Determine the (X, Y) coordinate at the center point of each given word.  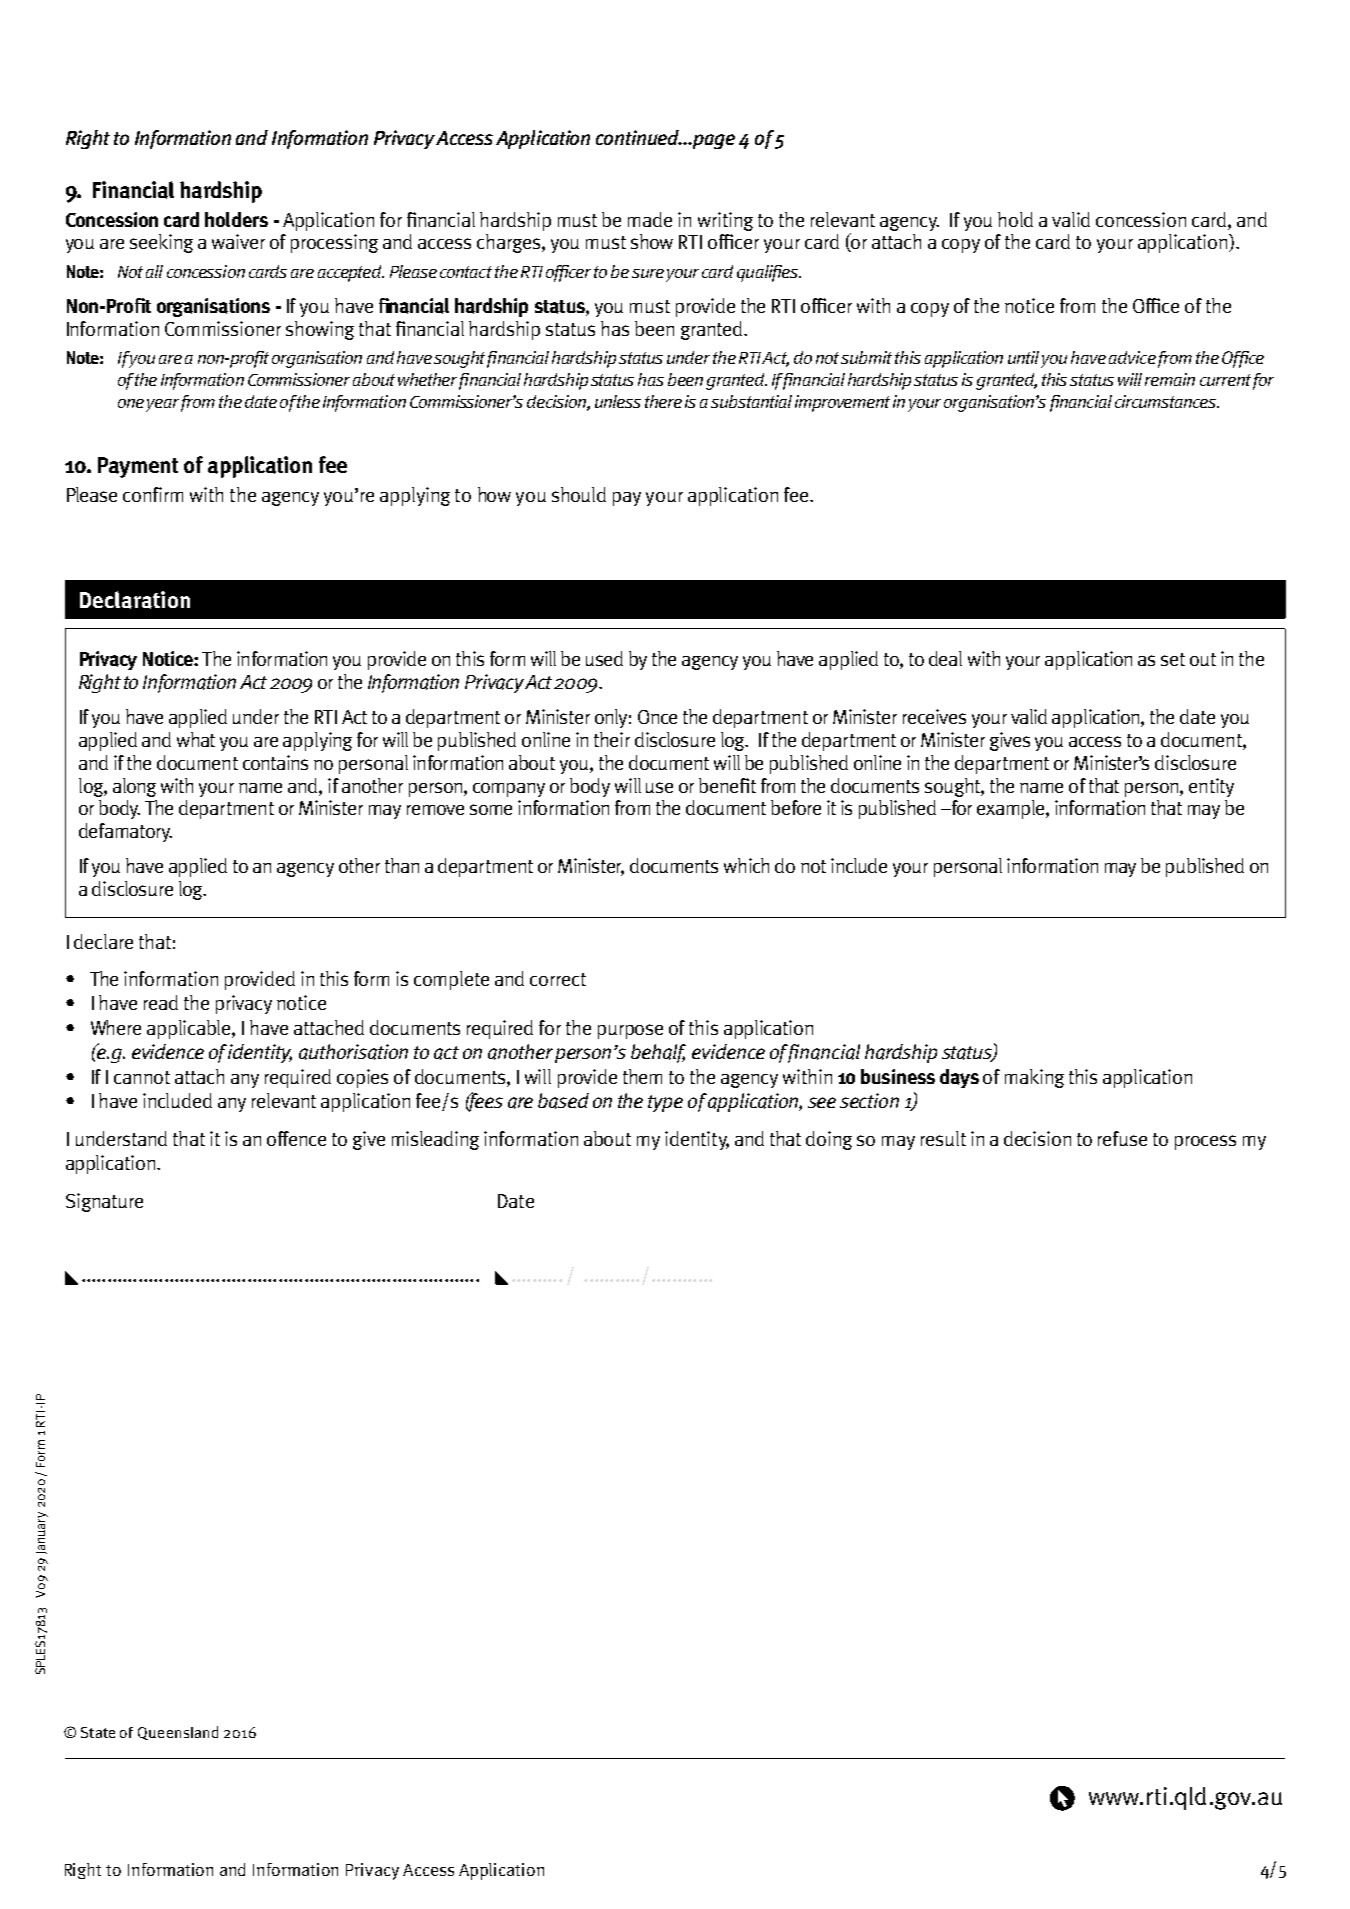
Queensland (178, 1733)
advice (1132, 357)
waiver (238, 241)
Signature (104, 1202)
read (161, 1002)
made (650, 219)
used (604, 658)
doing (829, 1140)
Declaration (135, 600)
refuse (1122, 1138)
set (1173, 659)
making (1034, 1078)
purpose (630, 1031)
